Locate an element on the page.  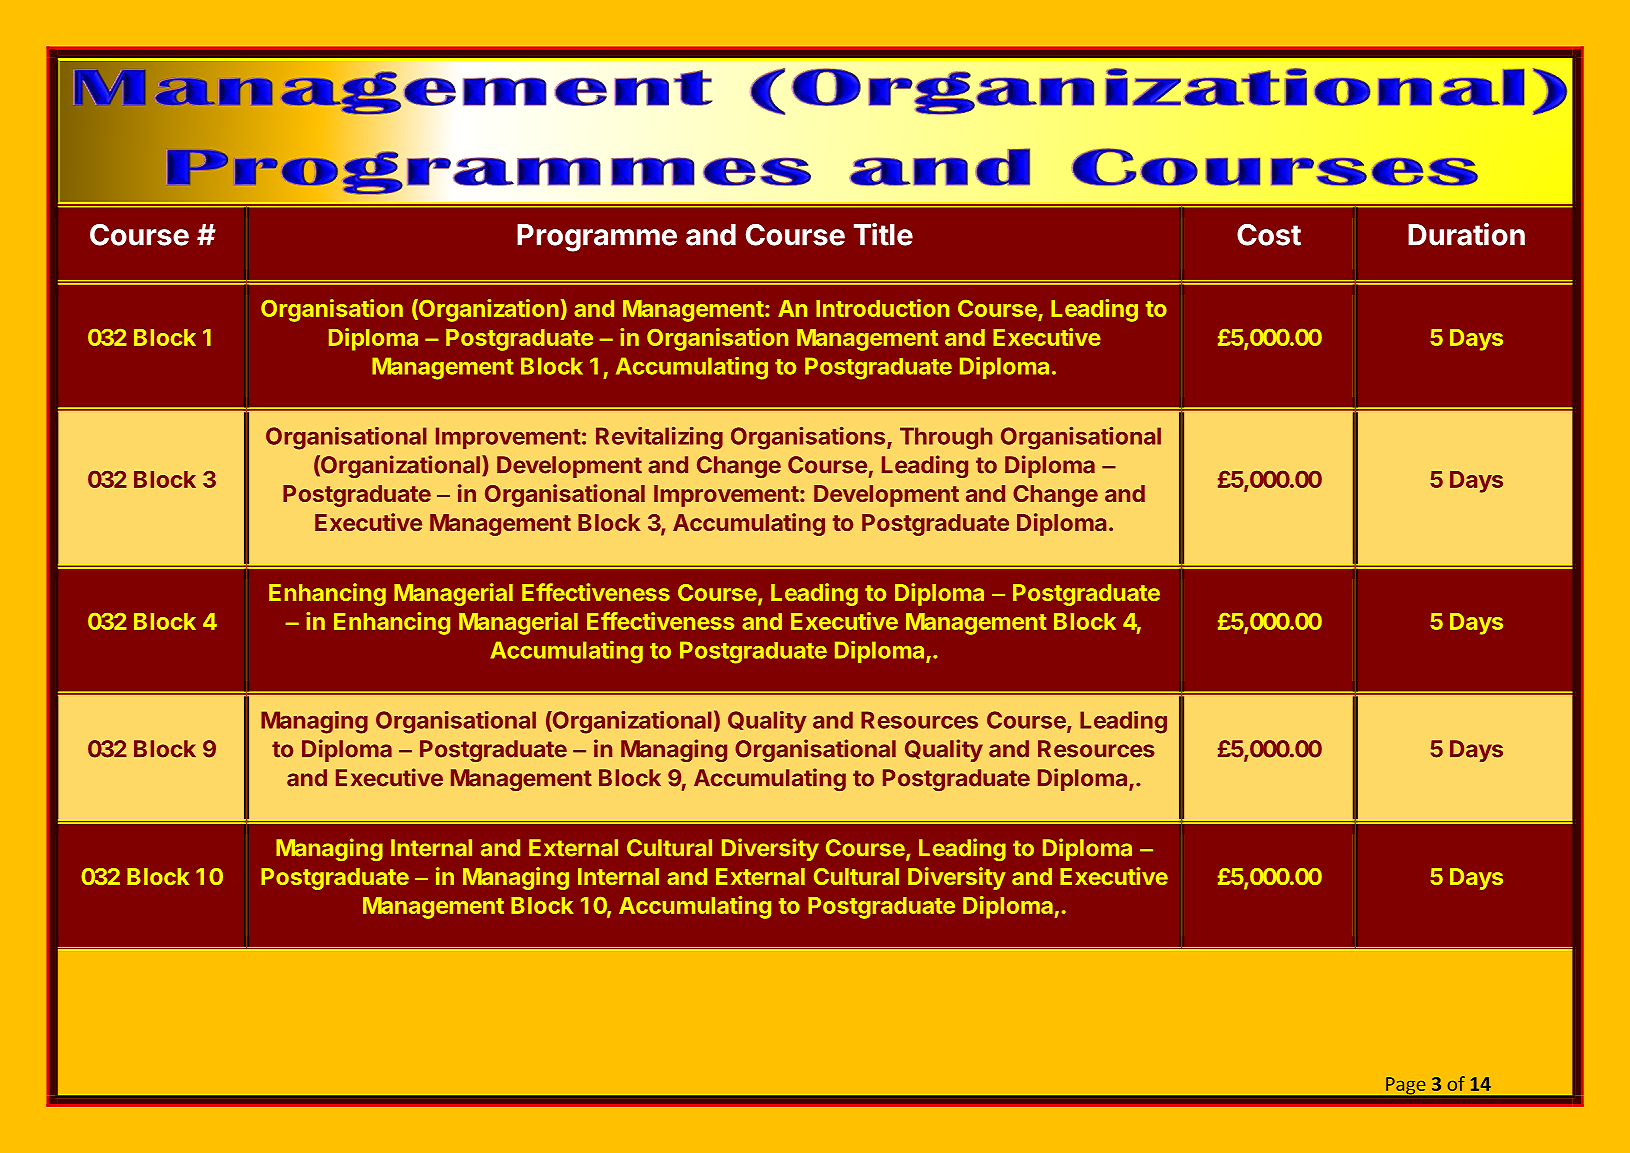
Revitalizing is located at coordinates (659, 438).
